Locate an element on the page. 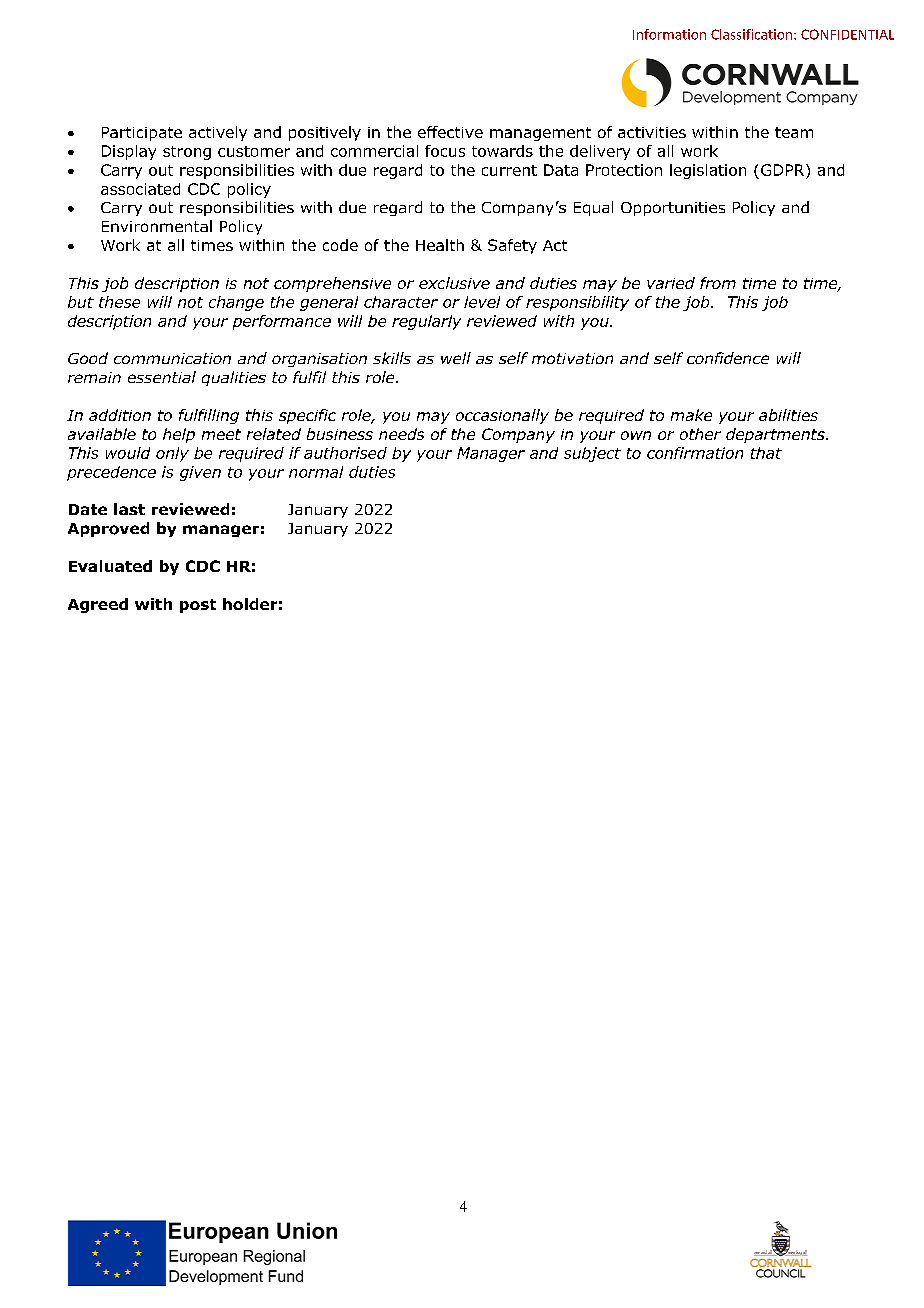 The width and height of the document is (924, 1308). Classification is located at coordinates (753, 34).
